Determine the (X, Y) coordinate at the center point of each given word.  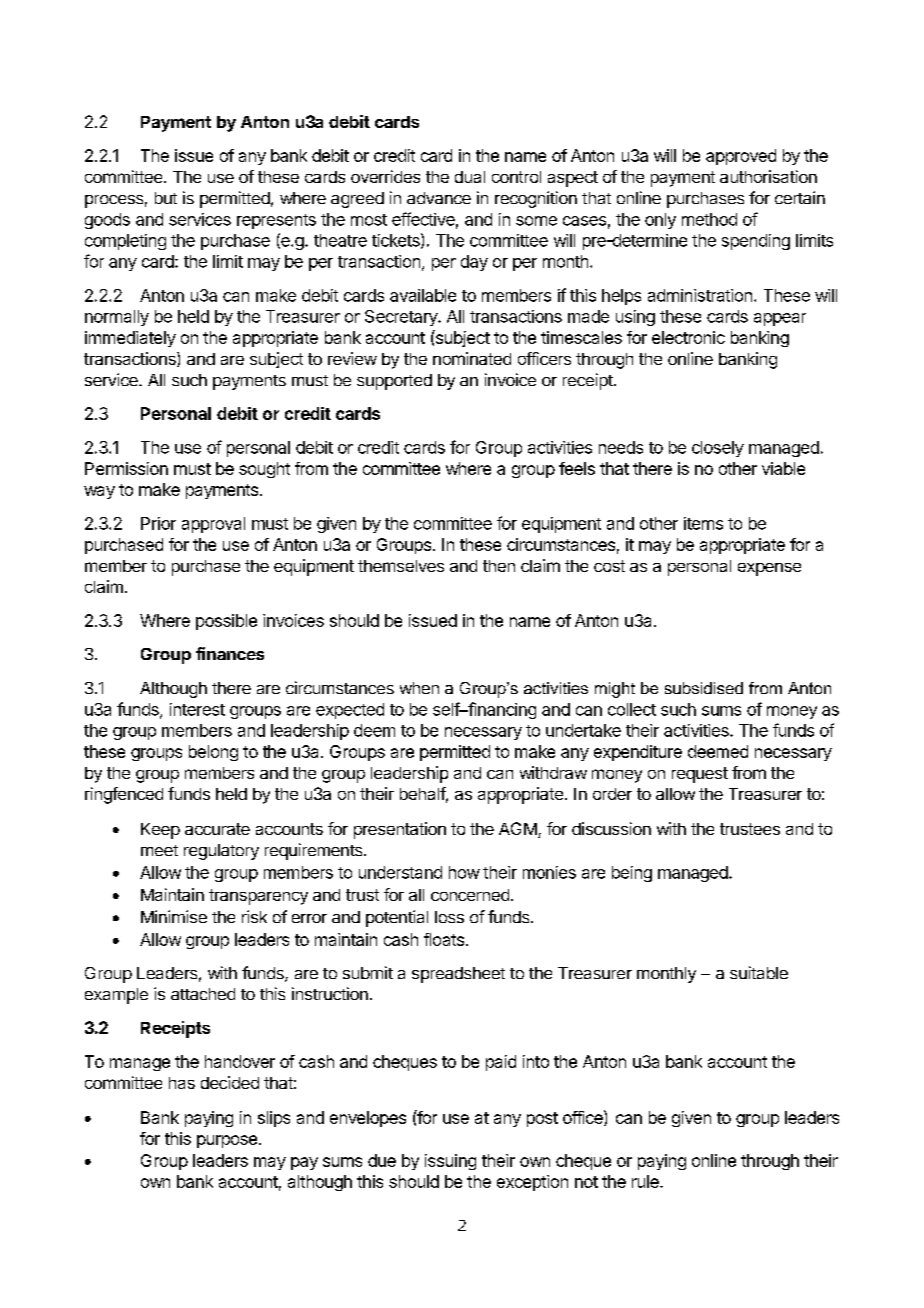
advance (439, 198)
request (700, 775)
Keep (160, 831)
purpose (227, 1141)
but (166, 198)
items (703, 523)
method (709, 219)
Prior (158, 523)
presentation (400, 830)
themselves (401, 566)
